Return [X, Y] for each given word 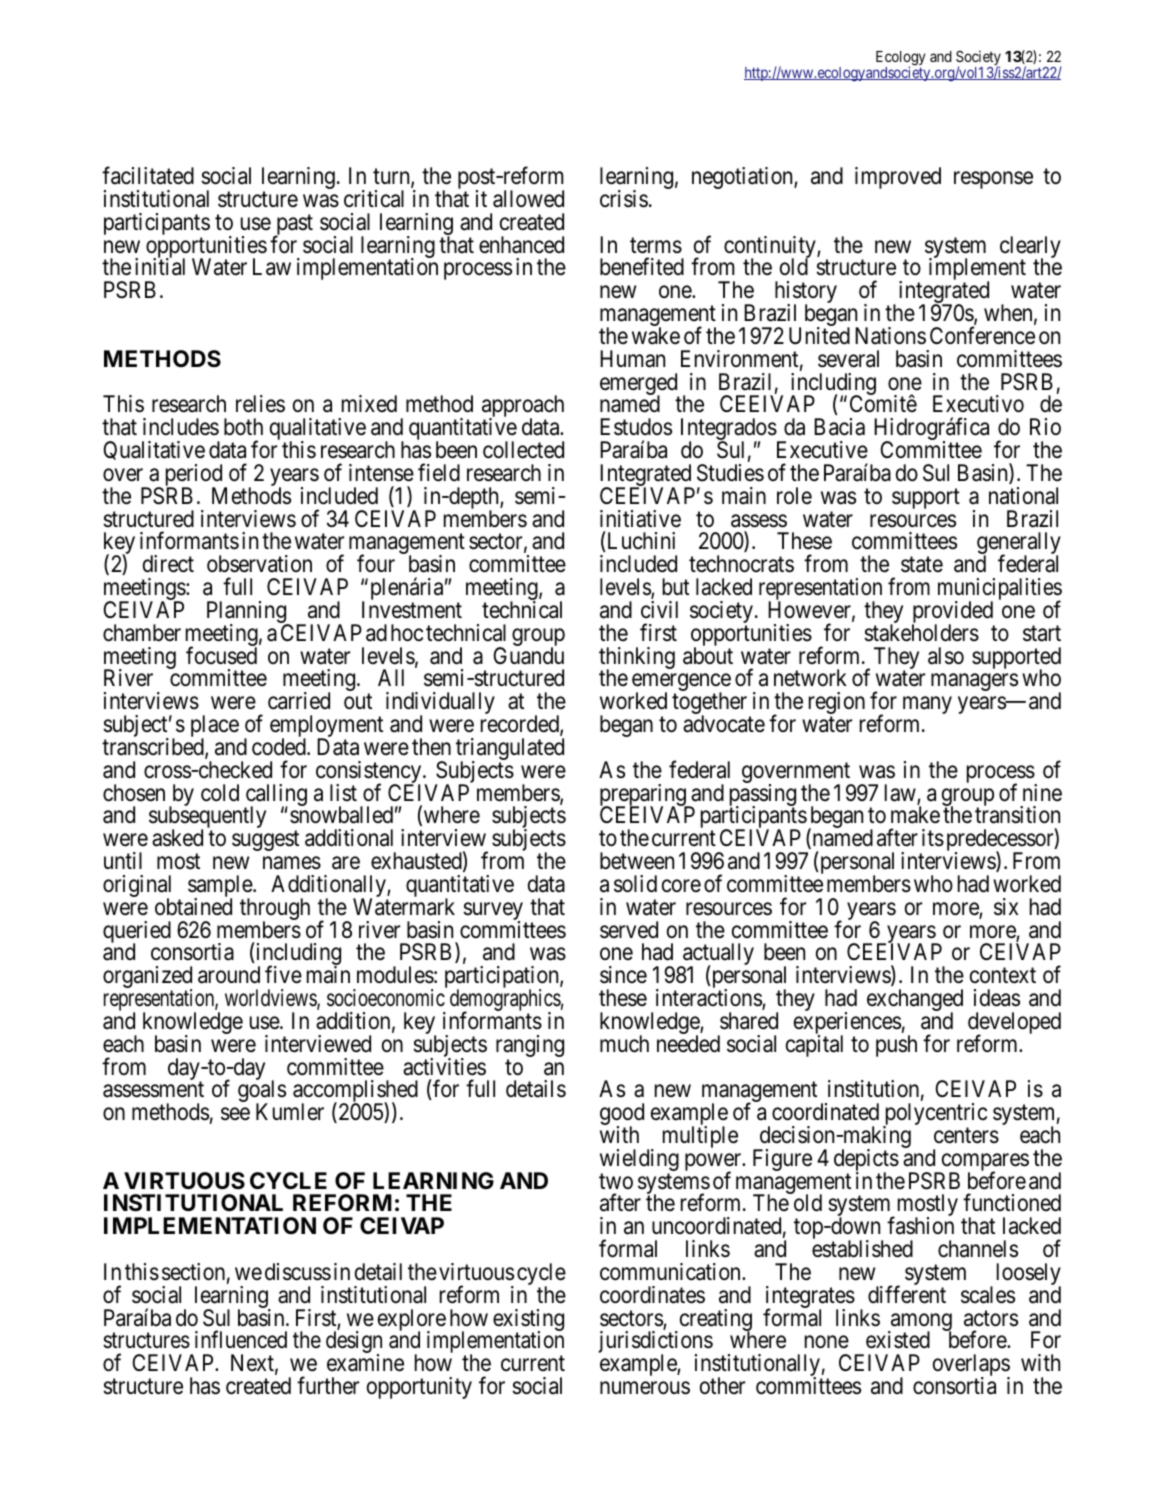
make [915, 815]
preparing [644, 796]
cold [220, 793]
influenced [241, 1340]
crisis [624, 199]
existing [528, 1321]
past [293, 226]
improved [898, 178]
